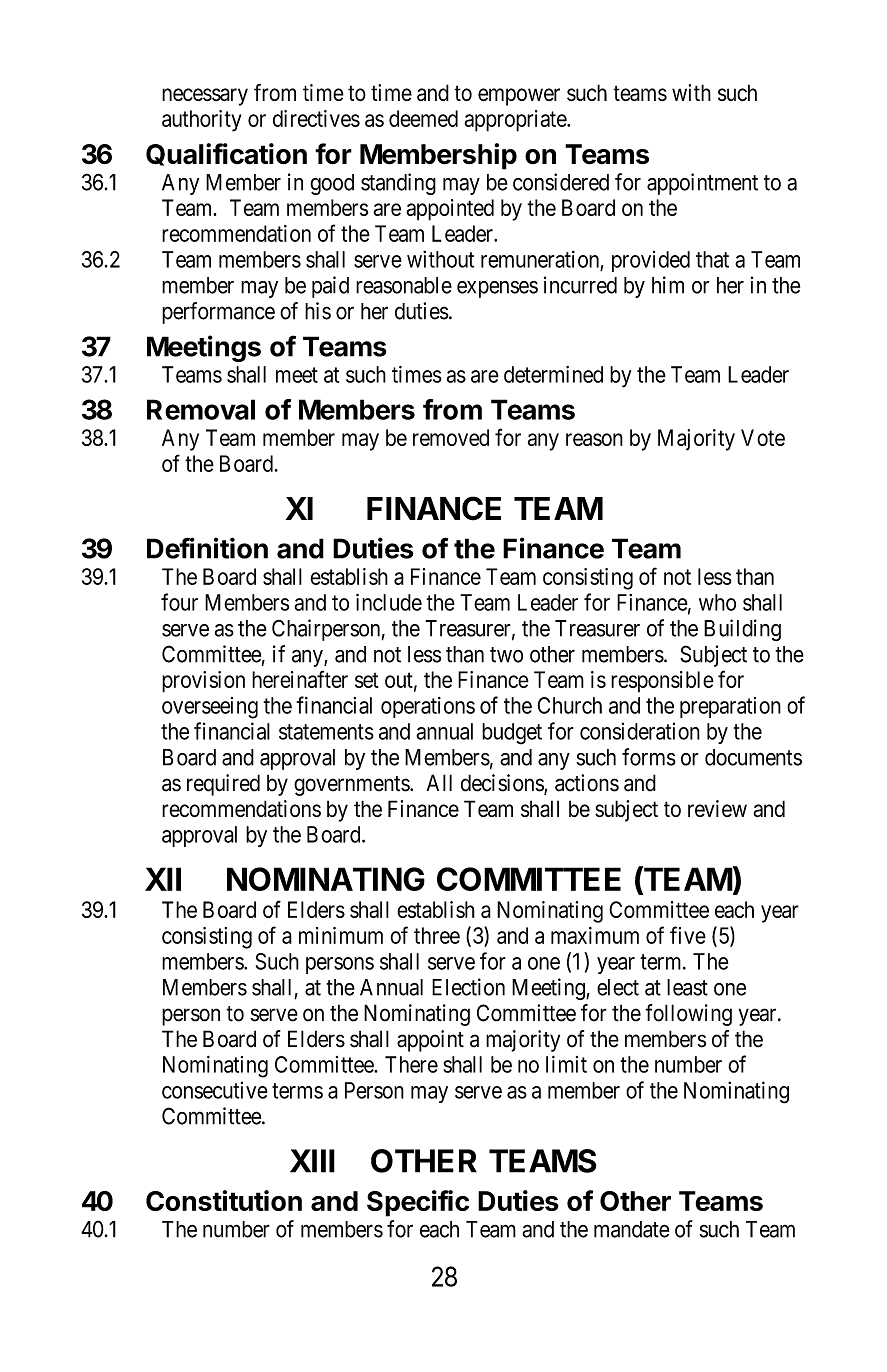 The image size is (887, 1372). I want to click on three, so click(437, 935).
